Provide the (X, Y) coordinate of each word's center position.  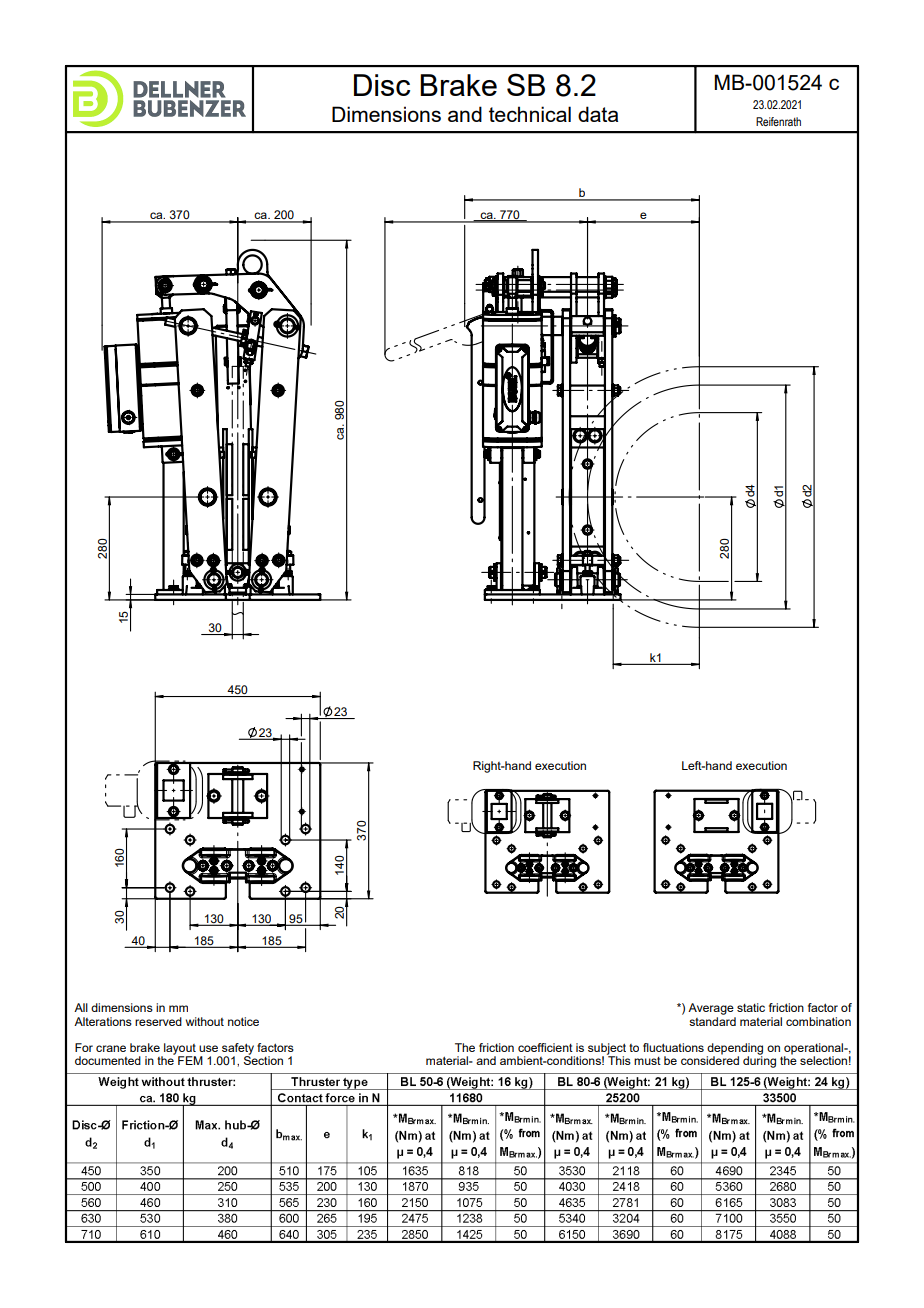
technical (530, 114)
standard (712, 1020)
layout (179, 1050)
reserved (158, 1021)
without (205, 1021)
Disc (382, 85)
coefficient (545, 1047)
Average (711, 1009)
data (598, 114)
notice (243, 1021)
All (81, 1007)
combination (818, 1021)
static (751, 1007)
